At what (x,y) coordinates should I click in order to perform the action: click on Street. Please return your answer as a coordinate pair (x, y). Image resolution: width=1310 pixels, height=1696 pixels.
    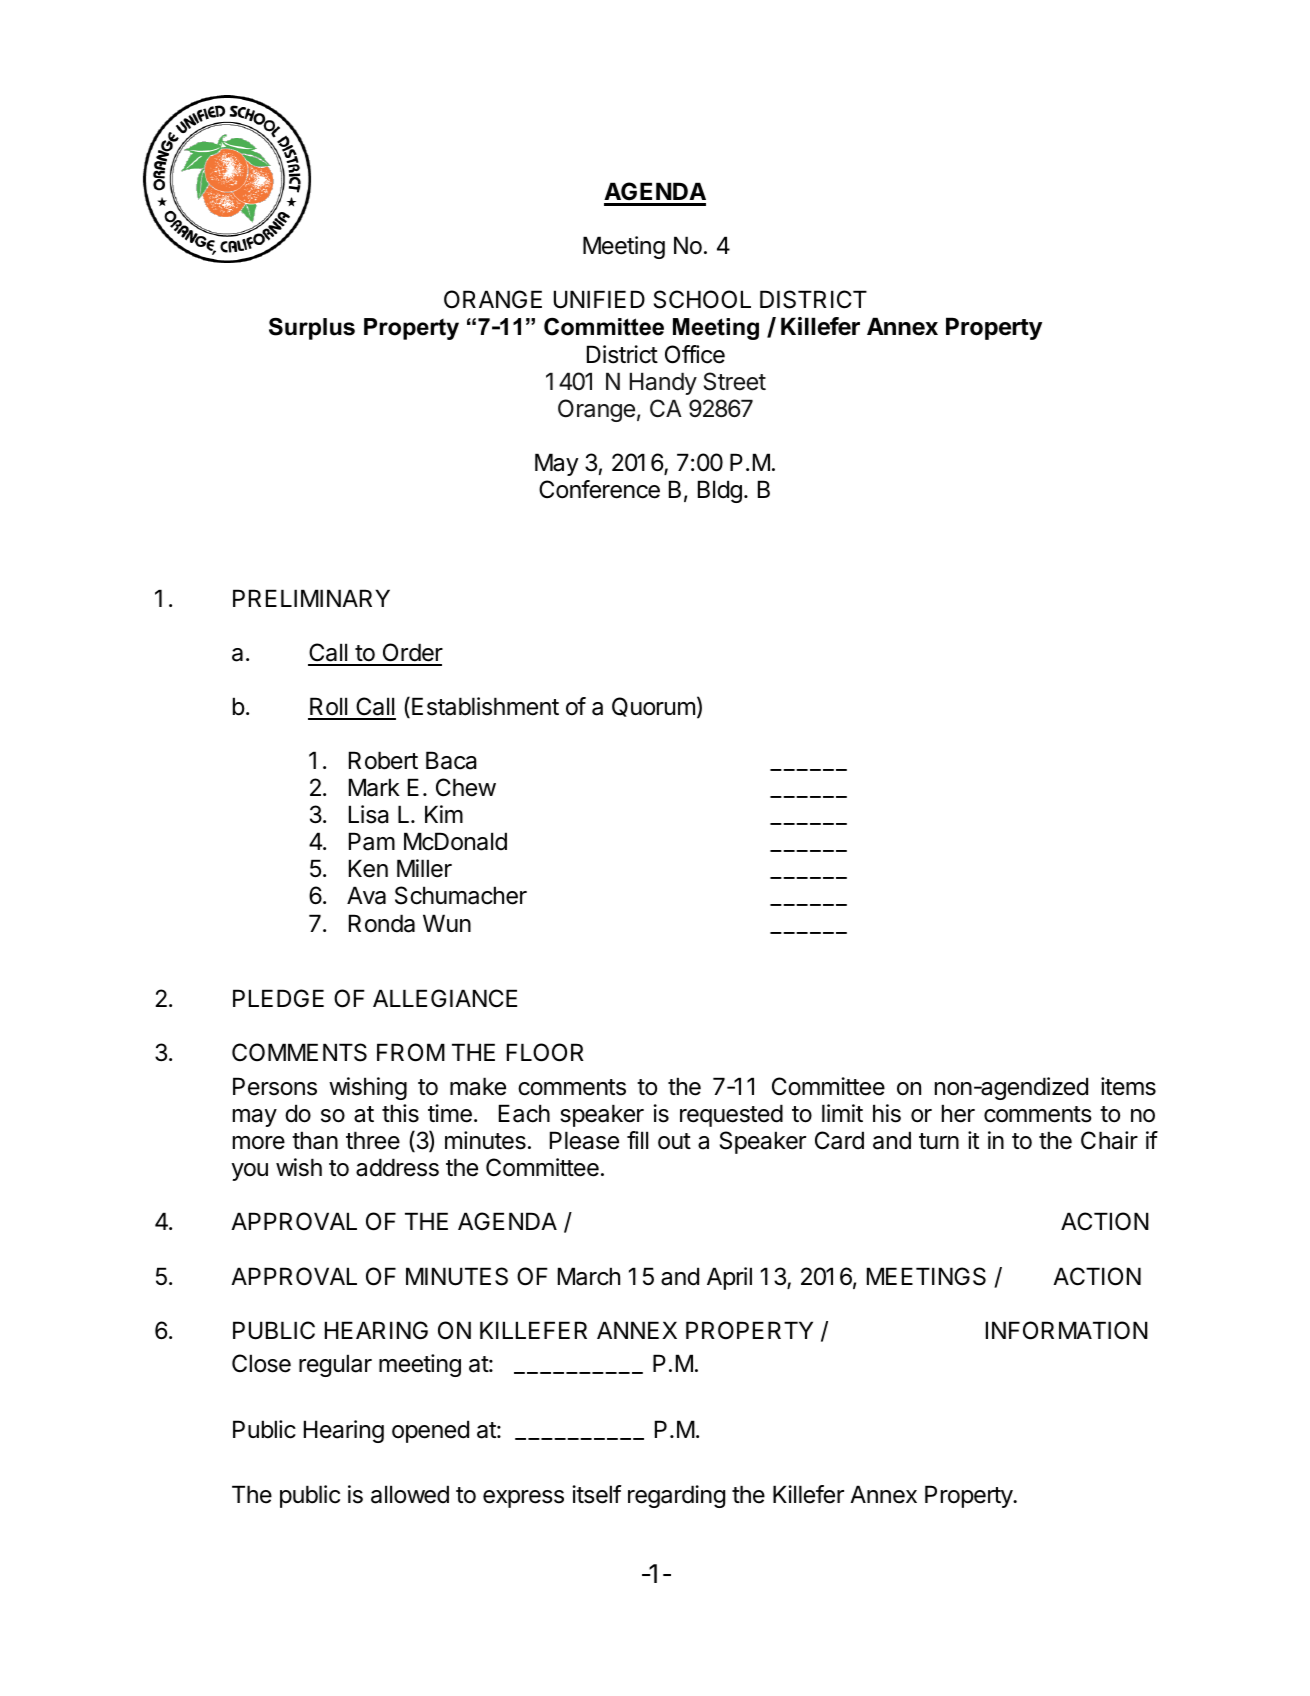
    Looking at the image, I should click on (735, 381).
